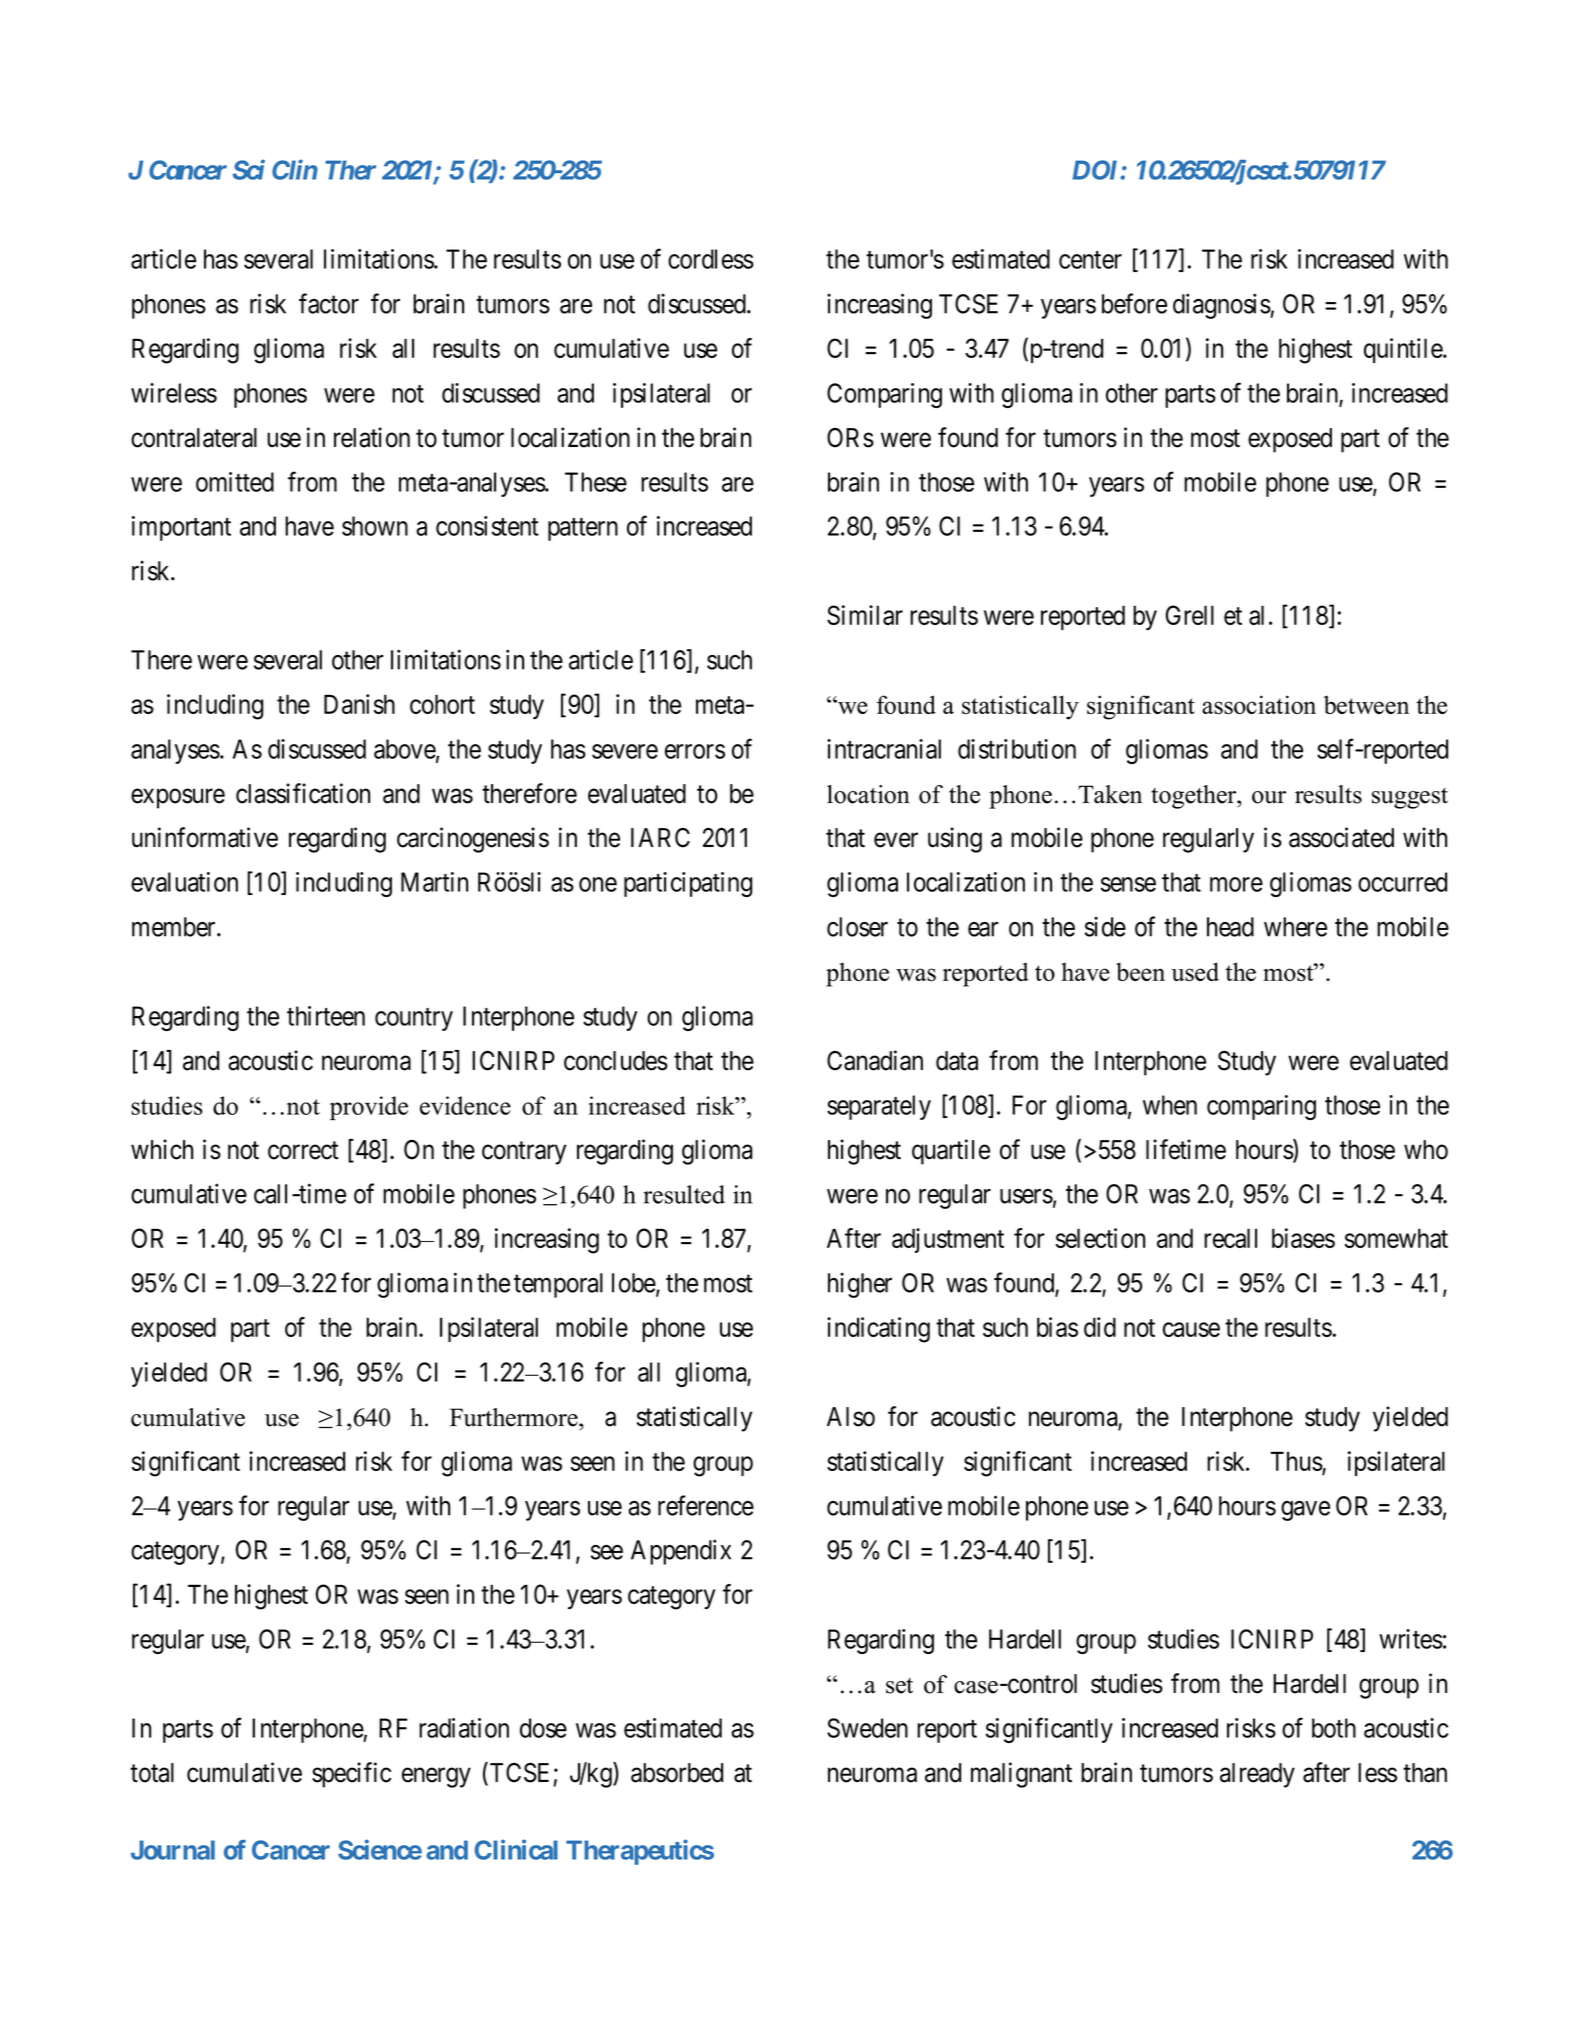 The height and width of the screenshot is (2043, 1579). What do you see at coordinates (1090, 260) in the screenshot?
I see `center` at bounding box center [1090, 260].
